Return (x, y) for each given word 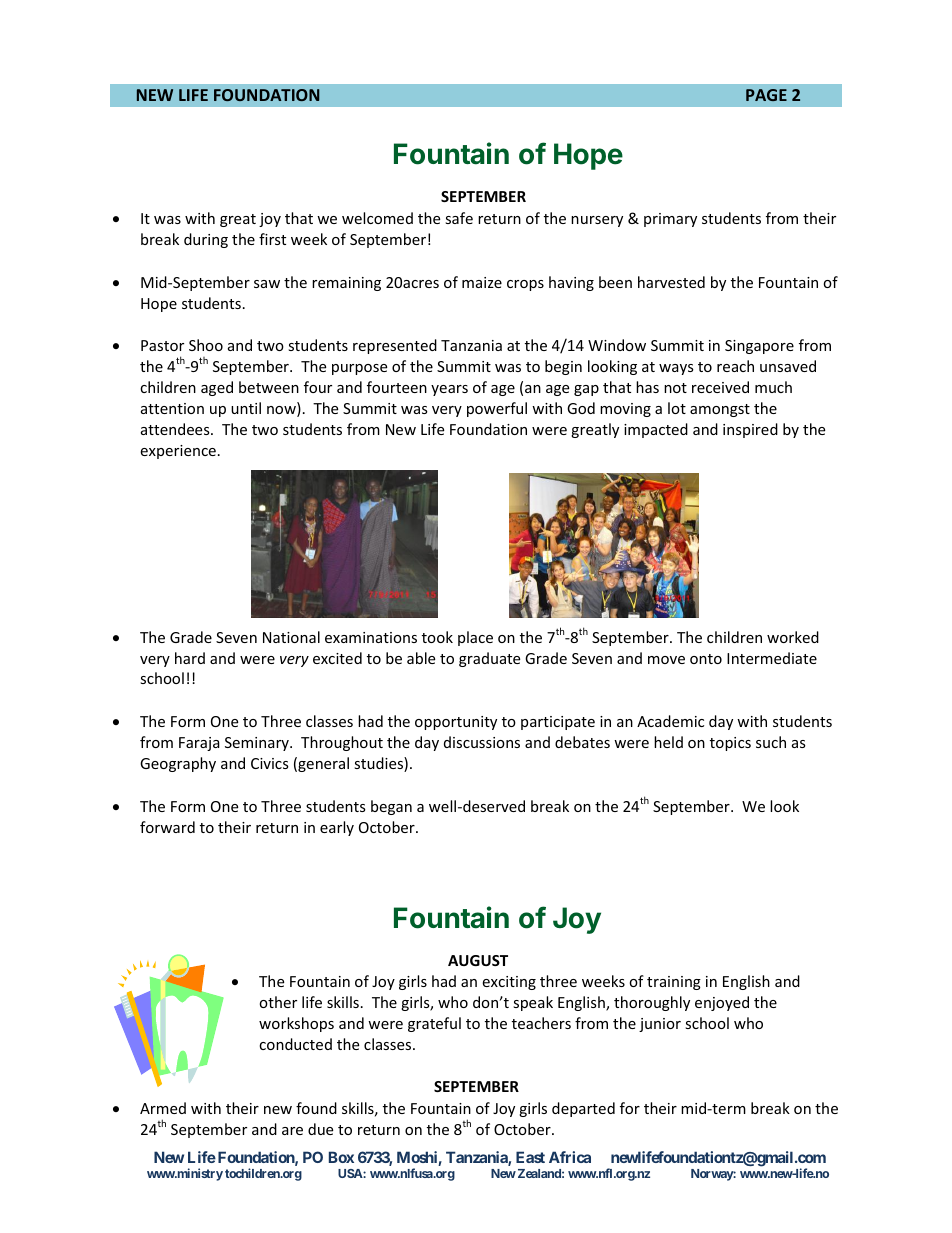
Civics (270, 763)
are (292, 1131)
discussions (482, 742)
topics (730, 744)
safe (459, 218)
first (272, 239)
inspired (750, 430)
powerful (497, 409)
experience (178, 452)
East (530, 1157)
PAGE (766, 95)
